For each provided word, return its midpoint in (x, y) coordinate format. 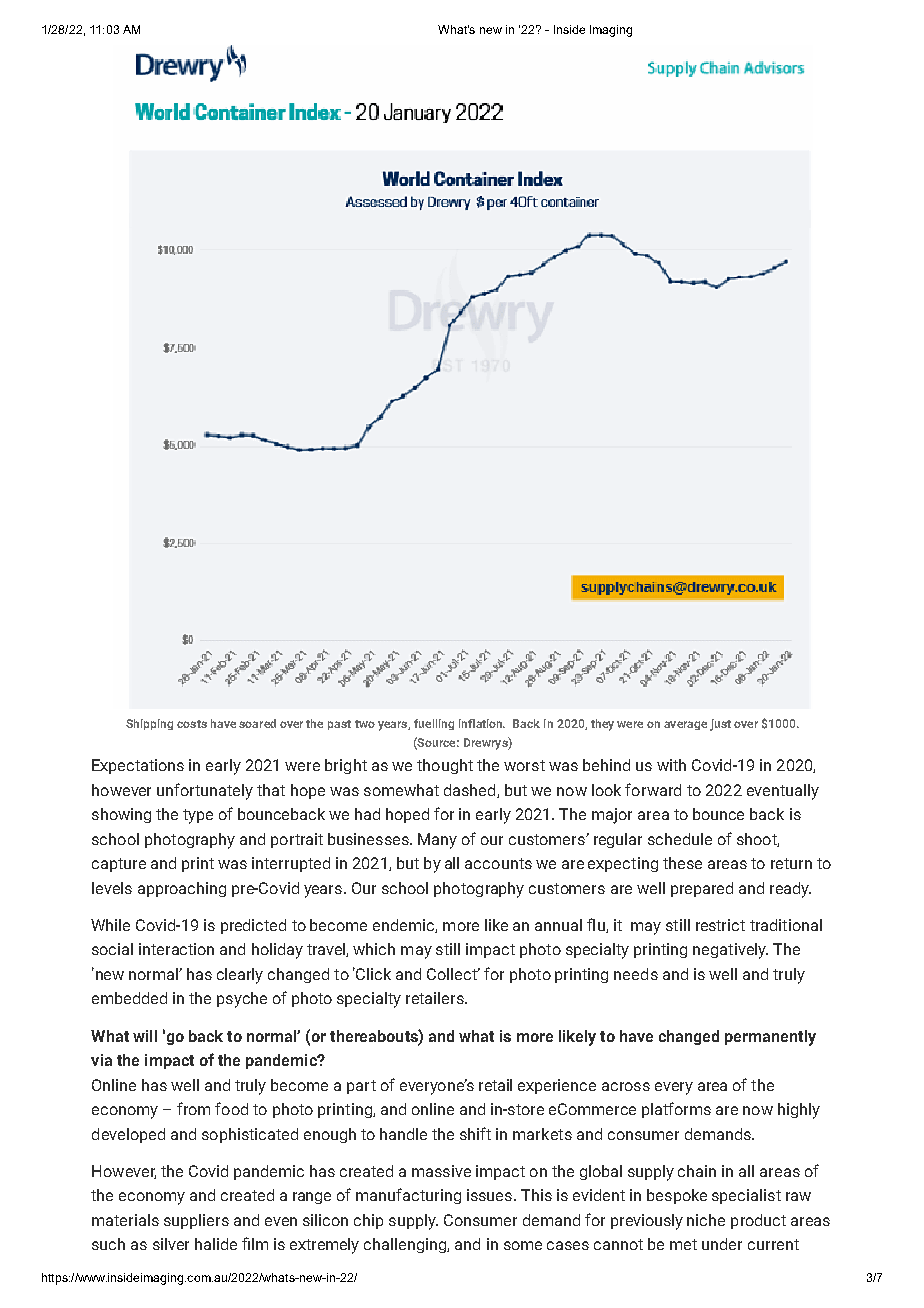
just (720, 725)
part (361, 1087)
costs (192, 724)
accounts (498, 863)
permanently (770, 1038)
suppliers (196, 1221)
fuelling (434, 724)
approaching (182, 889)
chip (368, 1221)
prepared (702, 889)
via (101, 1060)
